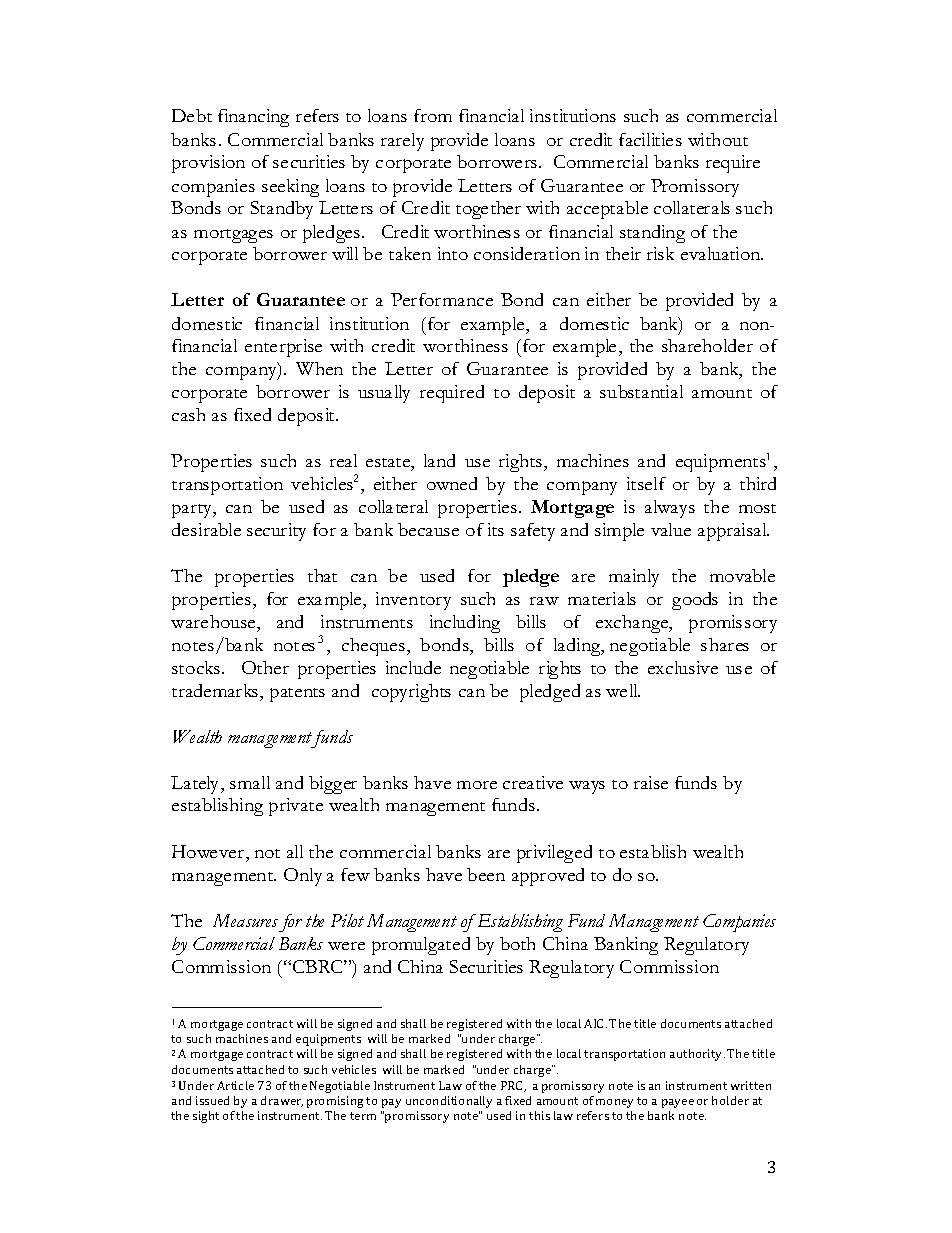  I want to click on facilities, so click(650, 139).
